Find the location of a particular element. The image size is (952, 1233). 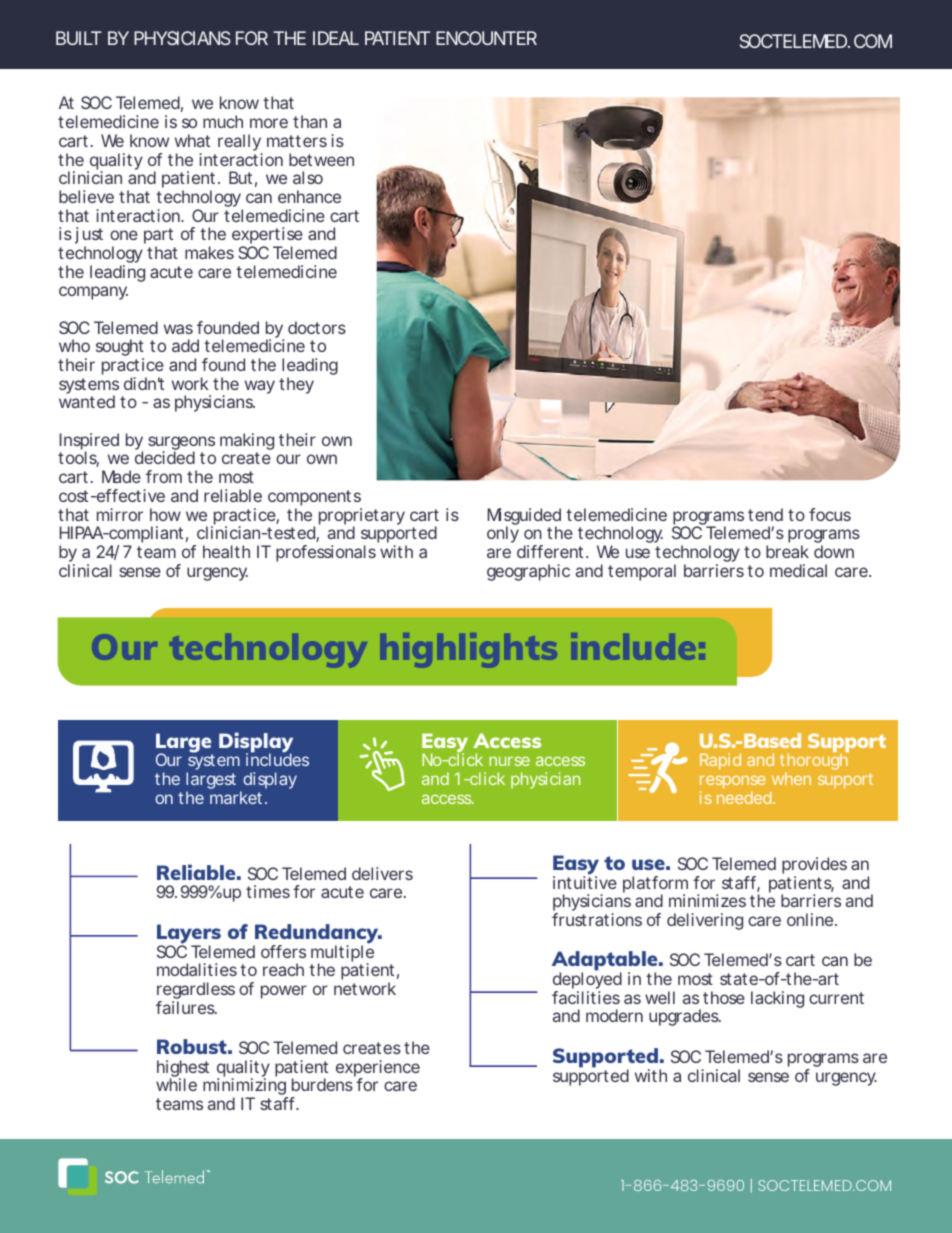

much is located at coordinates (223, 121).
